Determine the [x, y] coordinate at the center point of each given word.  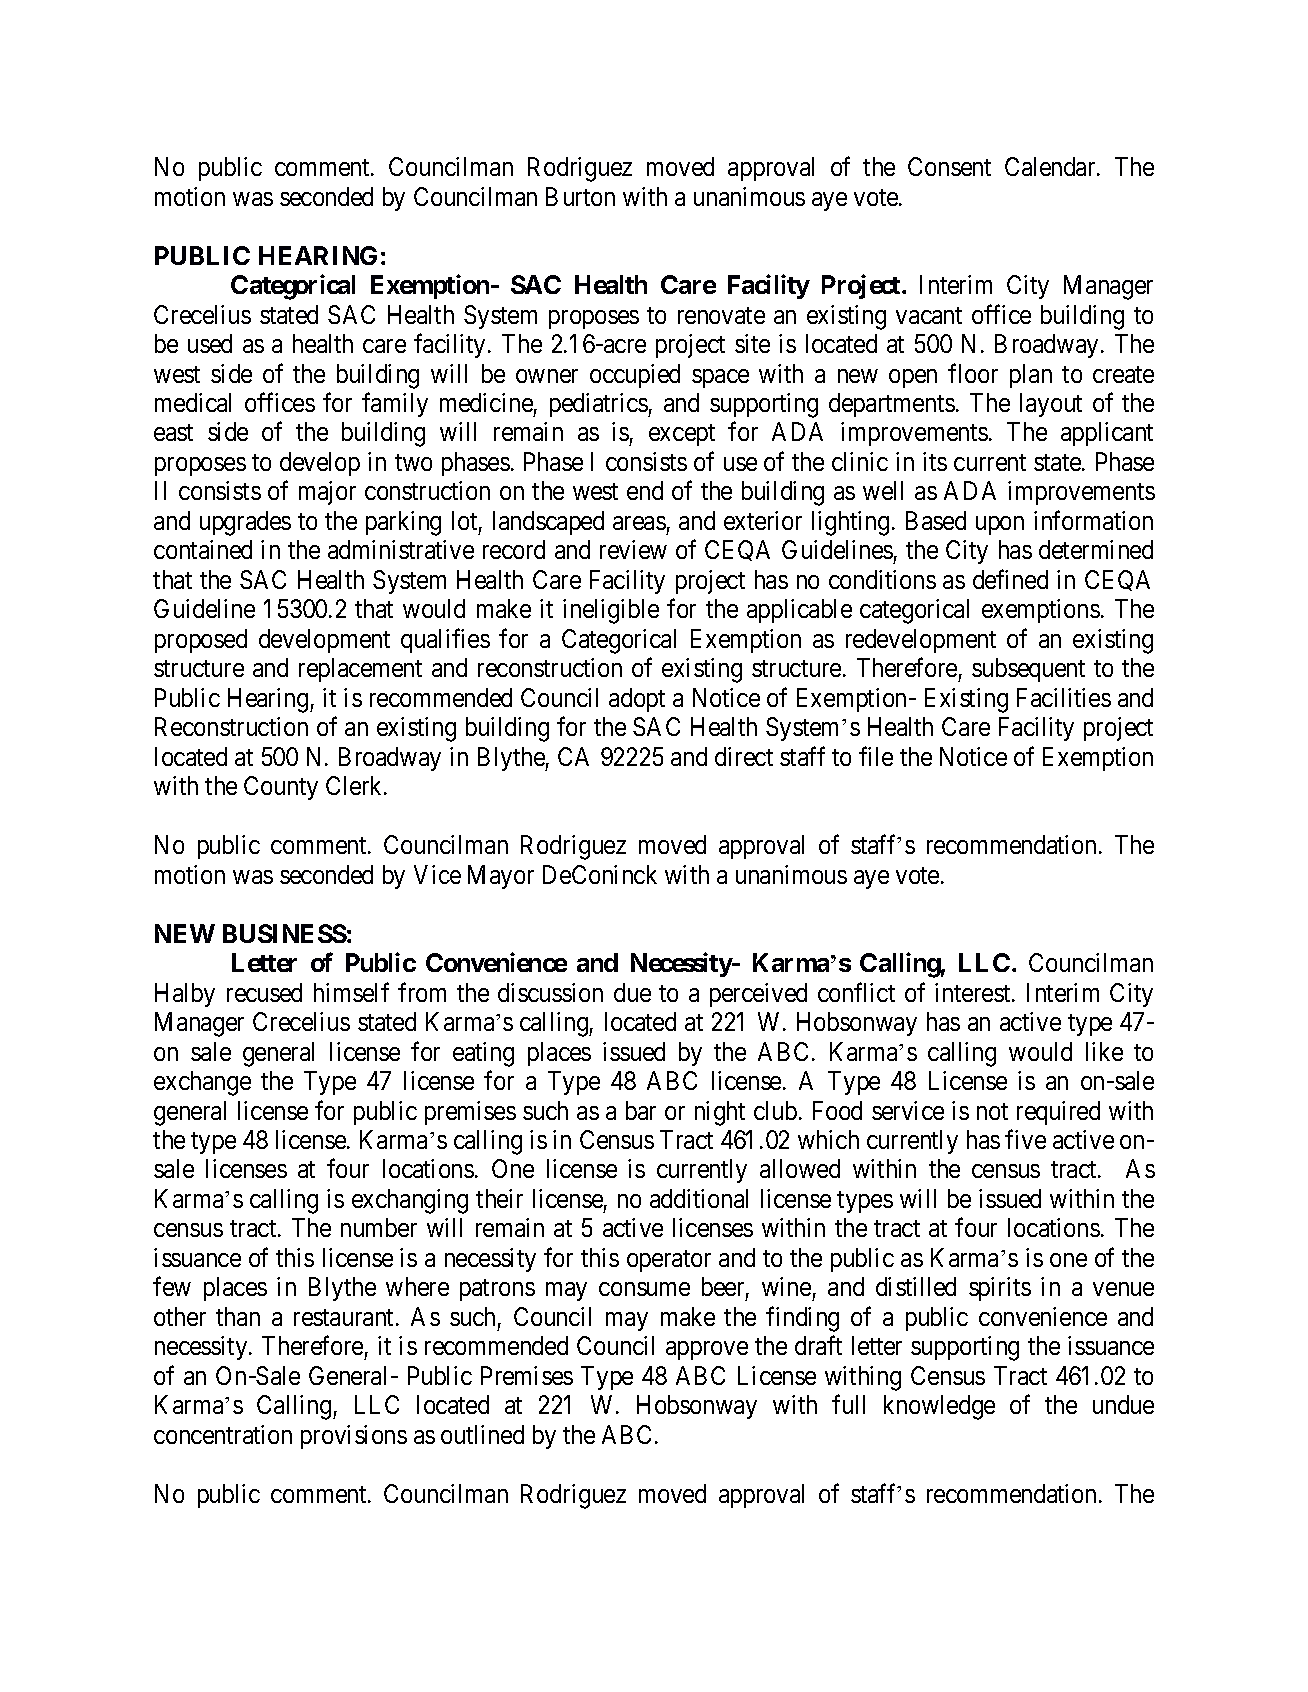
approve [707, 1351]
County [281, 788]
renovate [721, 315]
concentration [223, 1434]
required [1058, 1113]
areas [639, 523]
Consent [949, 166]
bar [641, 1110]
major [327, 493]
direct [744, 756]
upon [1000, 525]
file [876, 756]
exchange [202, 1083]
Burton [580, 196]
